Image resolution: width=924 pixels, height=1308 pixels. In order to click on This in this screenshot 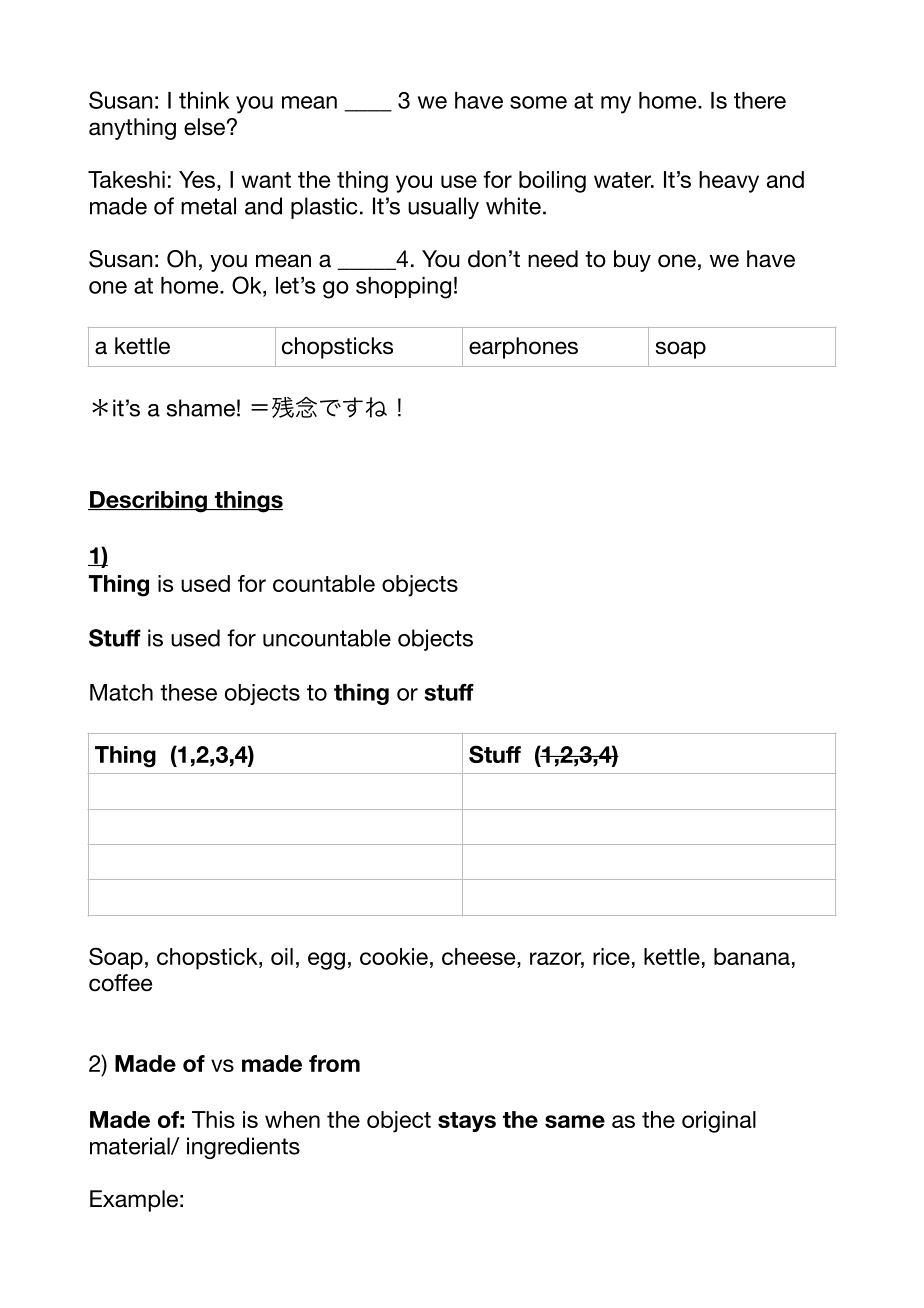, I will do `click(213, 1119)`.
